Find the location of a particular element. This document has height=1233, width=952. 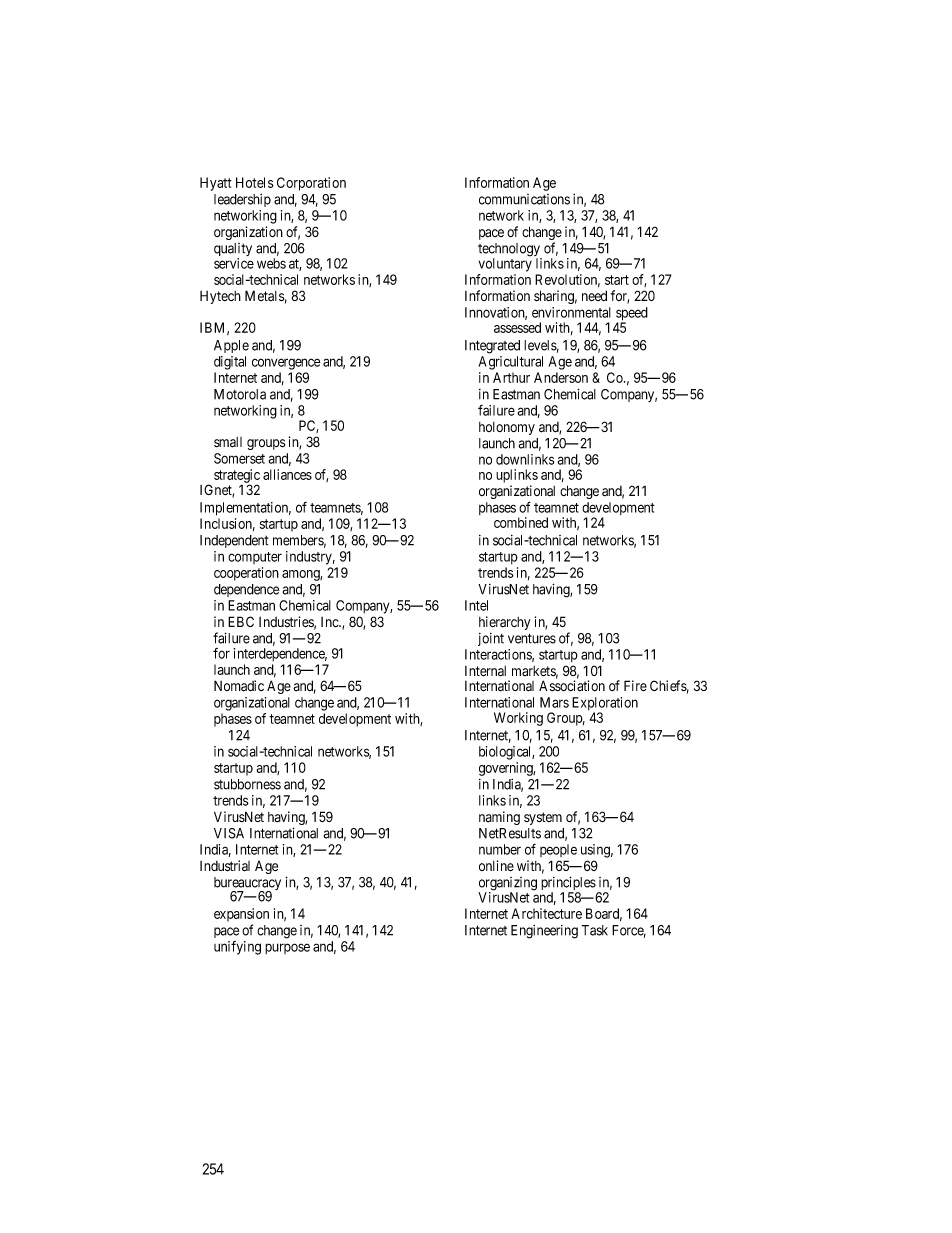

technology is located at coordinates (510, 251).
